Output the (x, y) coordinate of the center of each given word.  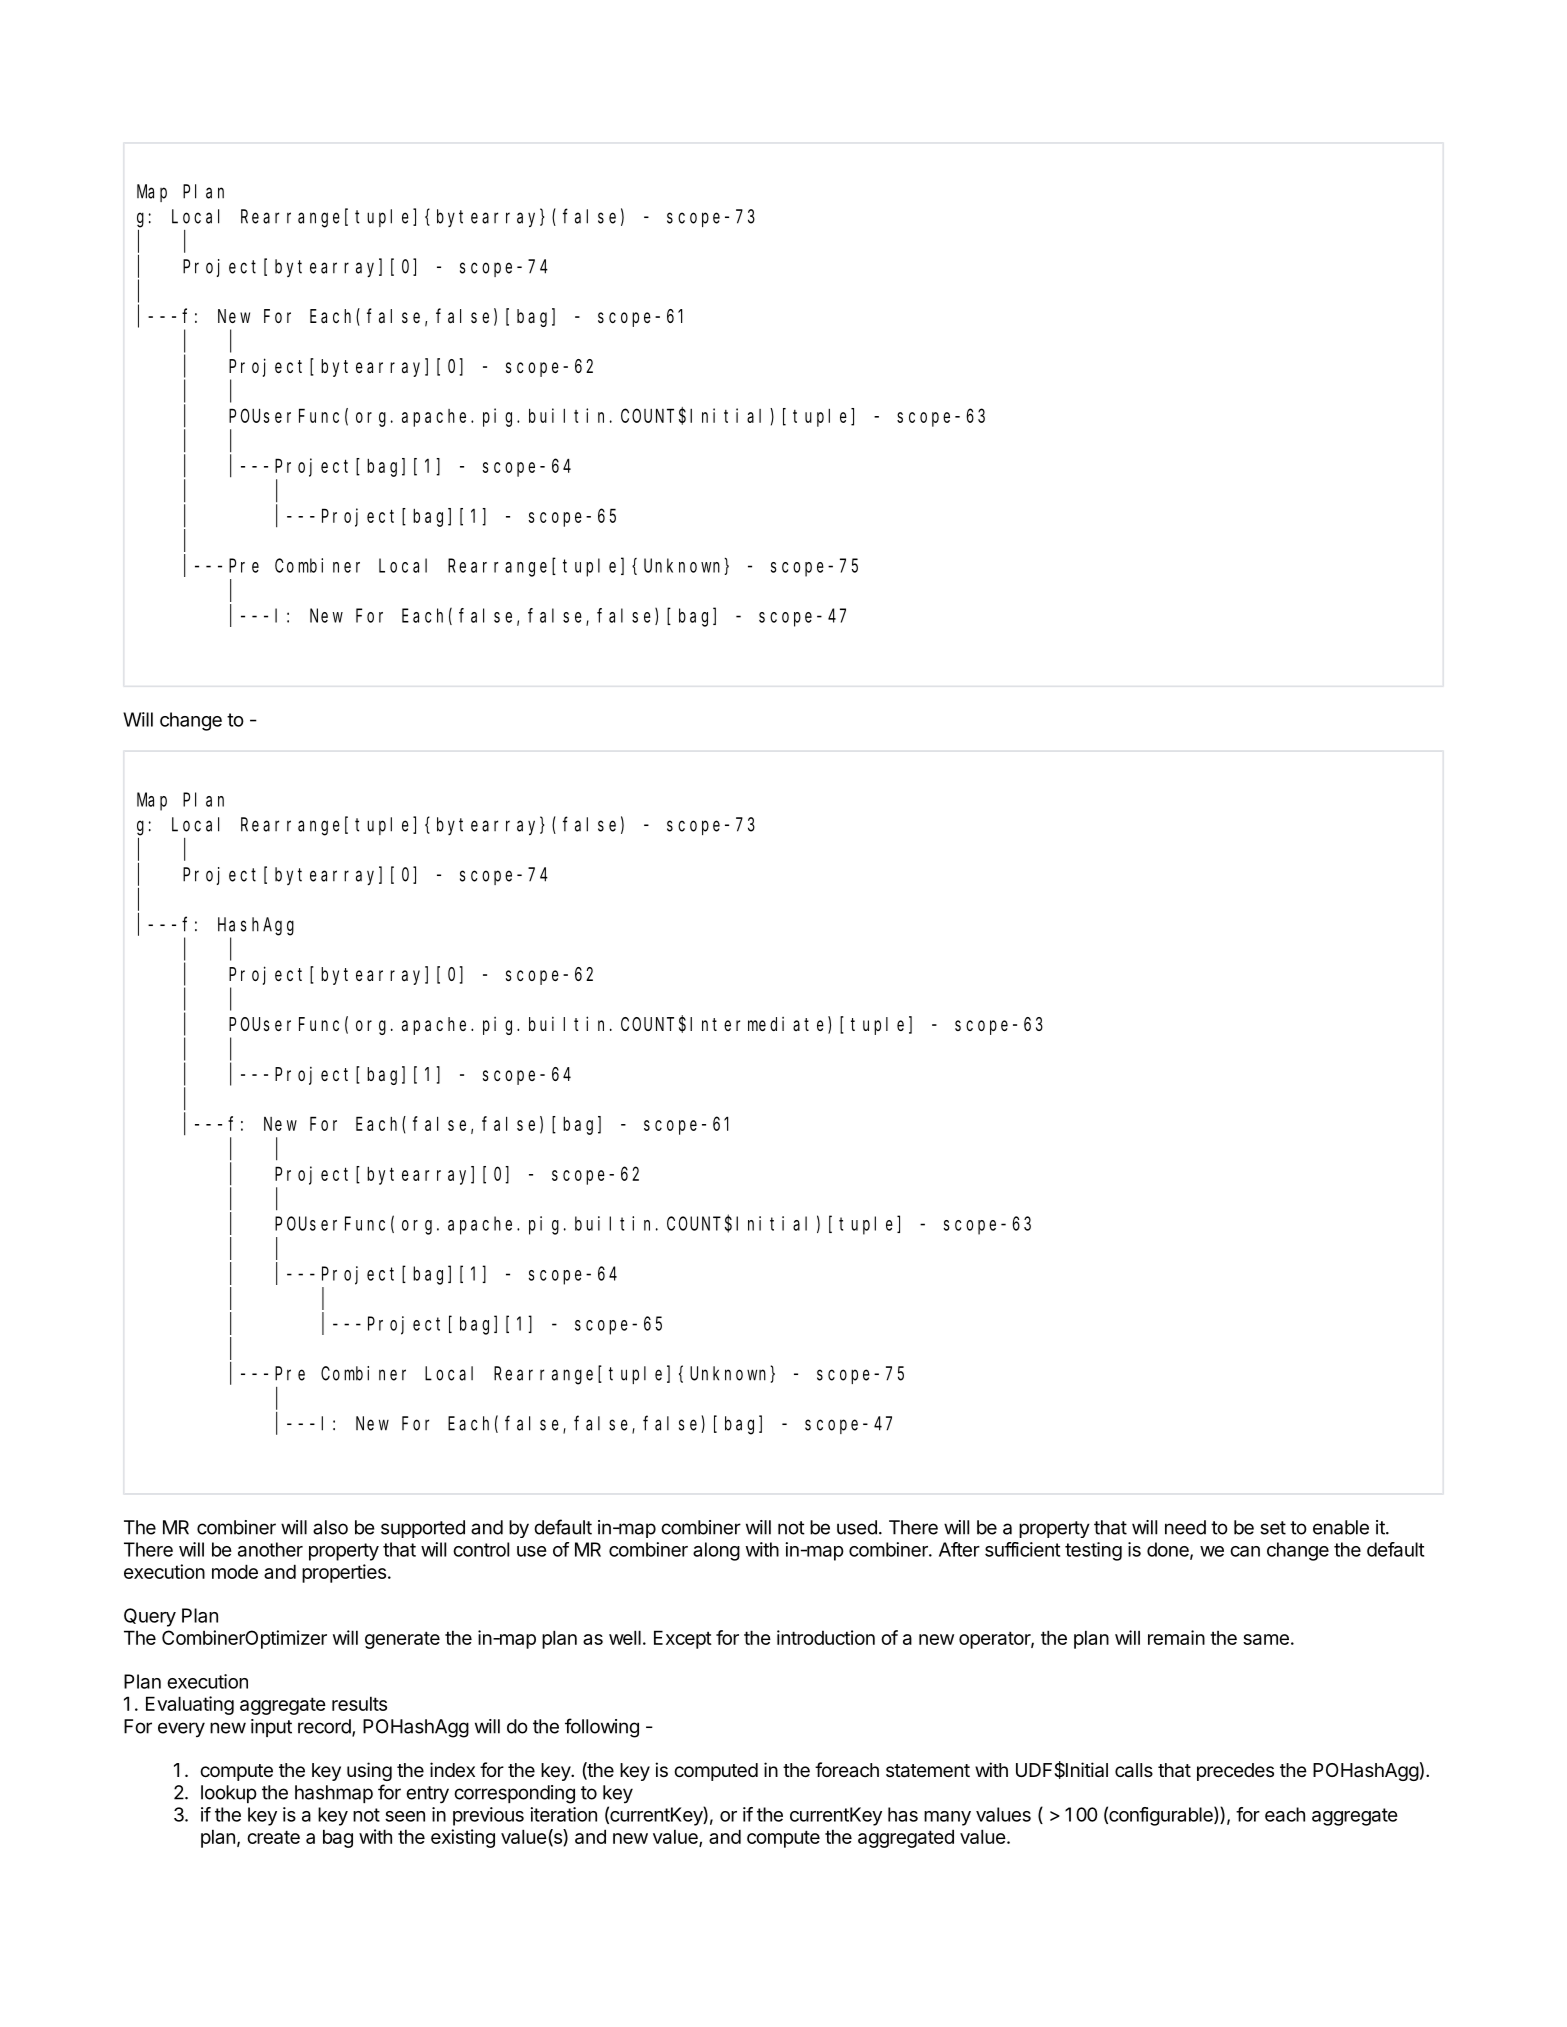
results (359, 1703)
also (330, 1527)
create (273, 1837)
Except (683, 1639)
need (1185, 1527)
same (1266, 1639)
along (716, 1551)
